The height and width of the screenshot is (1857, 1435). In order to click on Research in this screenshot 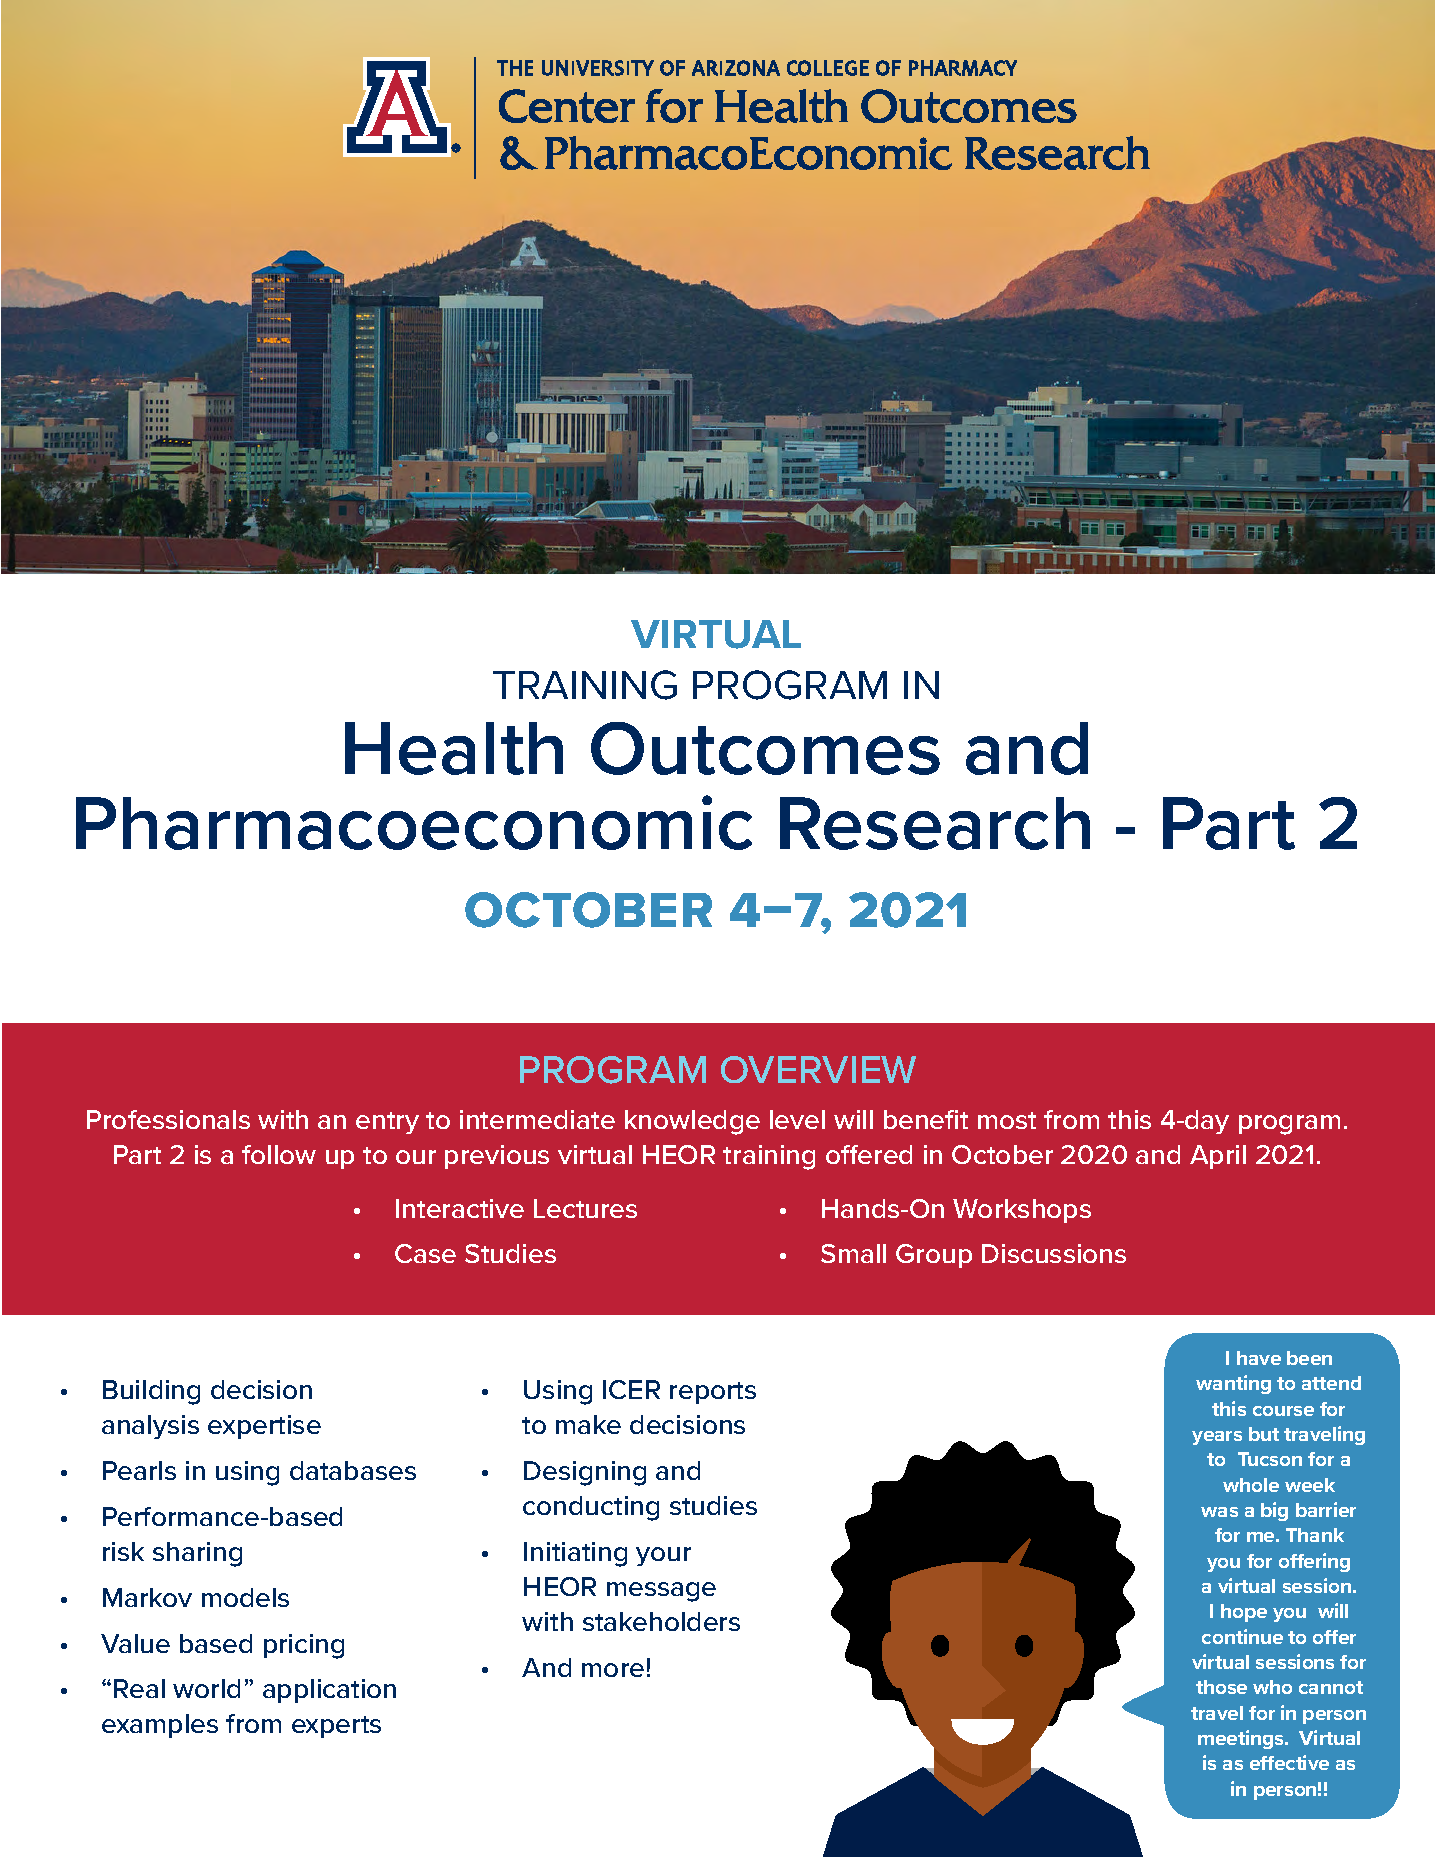, I will do `click(935, 823)`.
